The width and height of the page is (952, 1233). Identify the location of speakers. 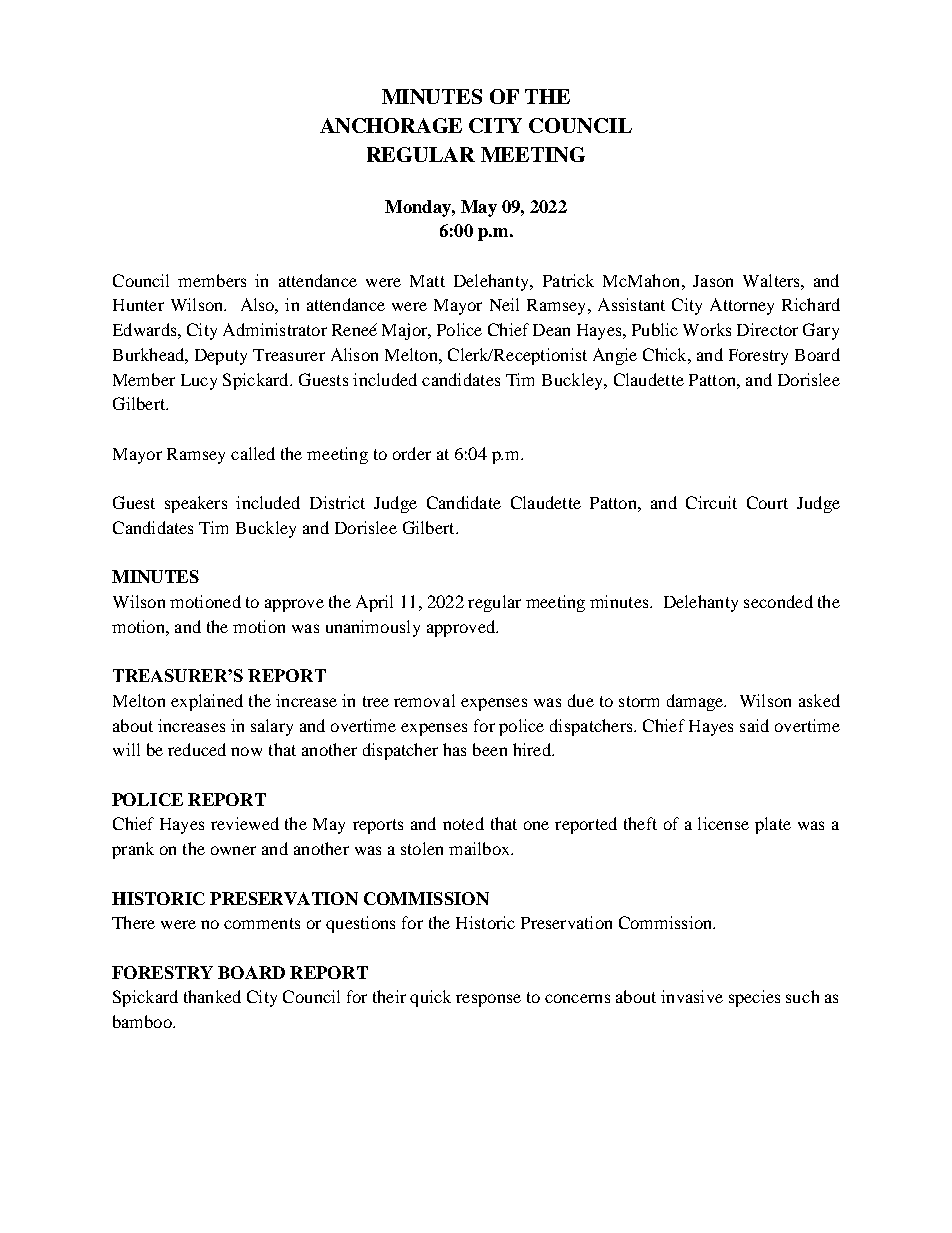
(196, 504).
